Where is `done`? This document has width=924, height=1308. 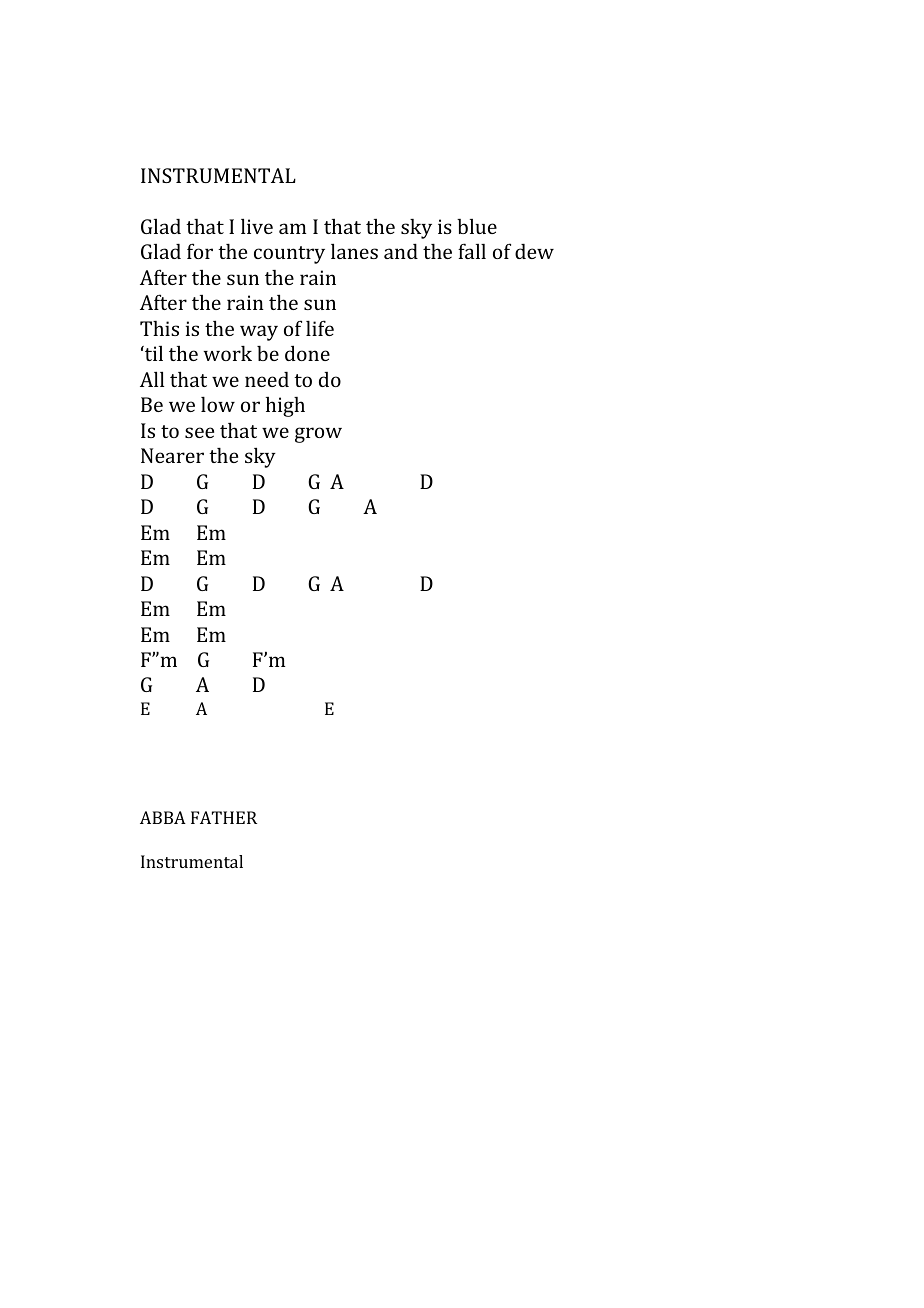
done is located at coordinates (307, 353).
